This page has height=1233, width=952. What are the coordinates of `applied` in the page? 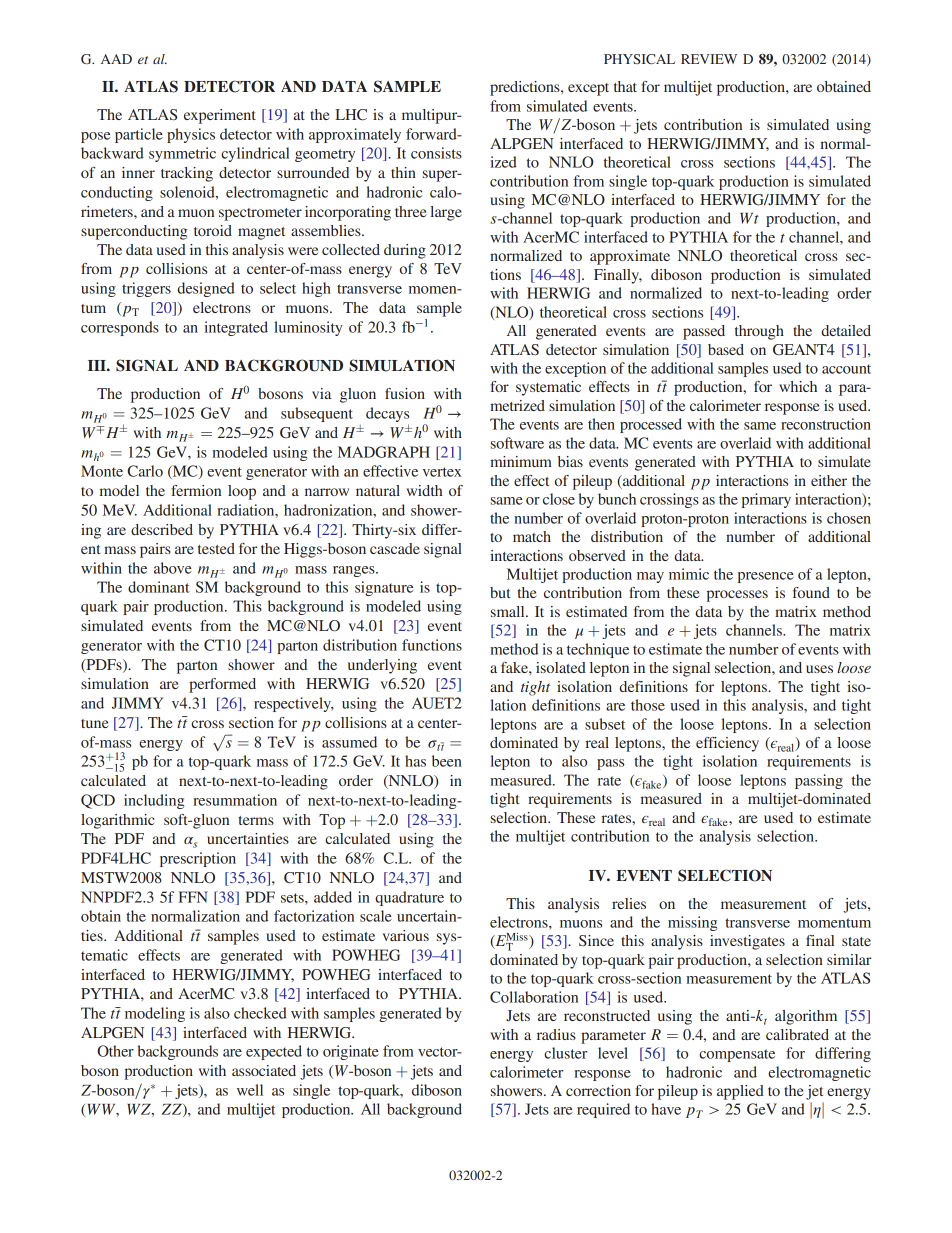 It's located at (740, 1092).
